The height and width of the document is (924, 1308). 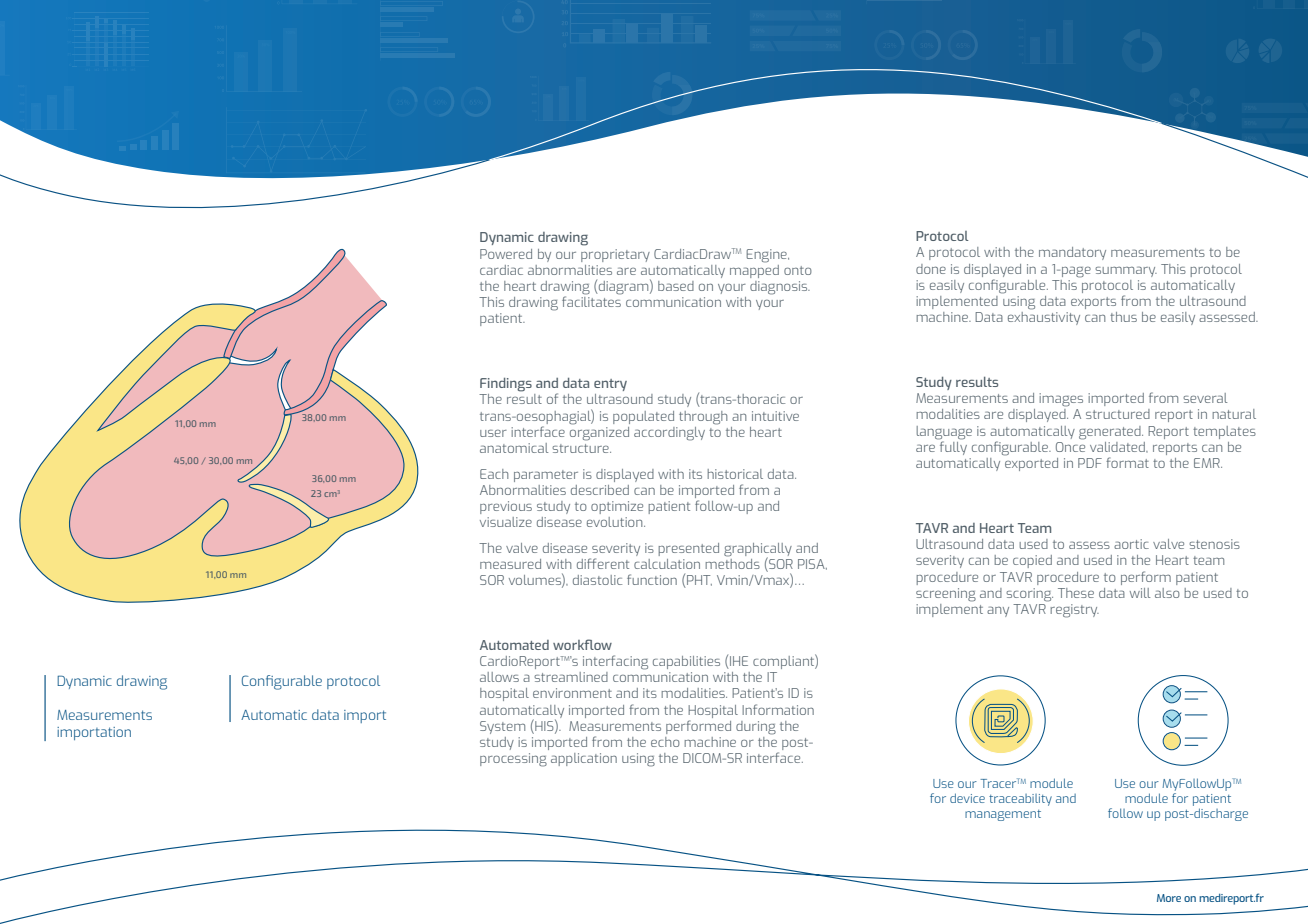 I want to click on More, so click(x=1169, y=898).
